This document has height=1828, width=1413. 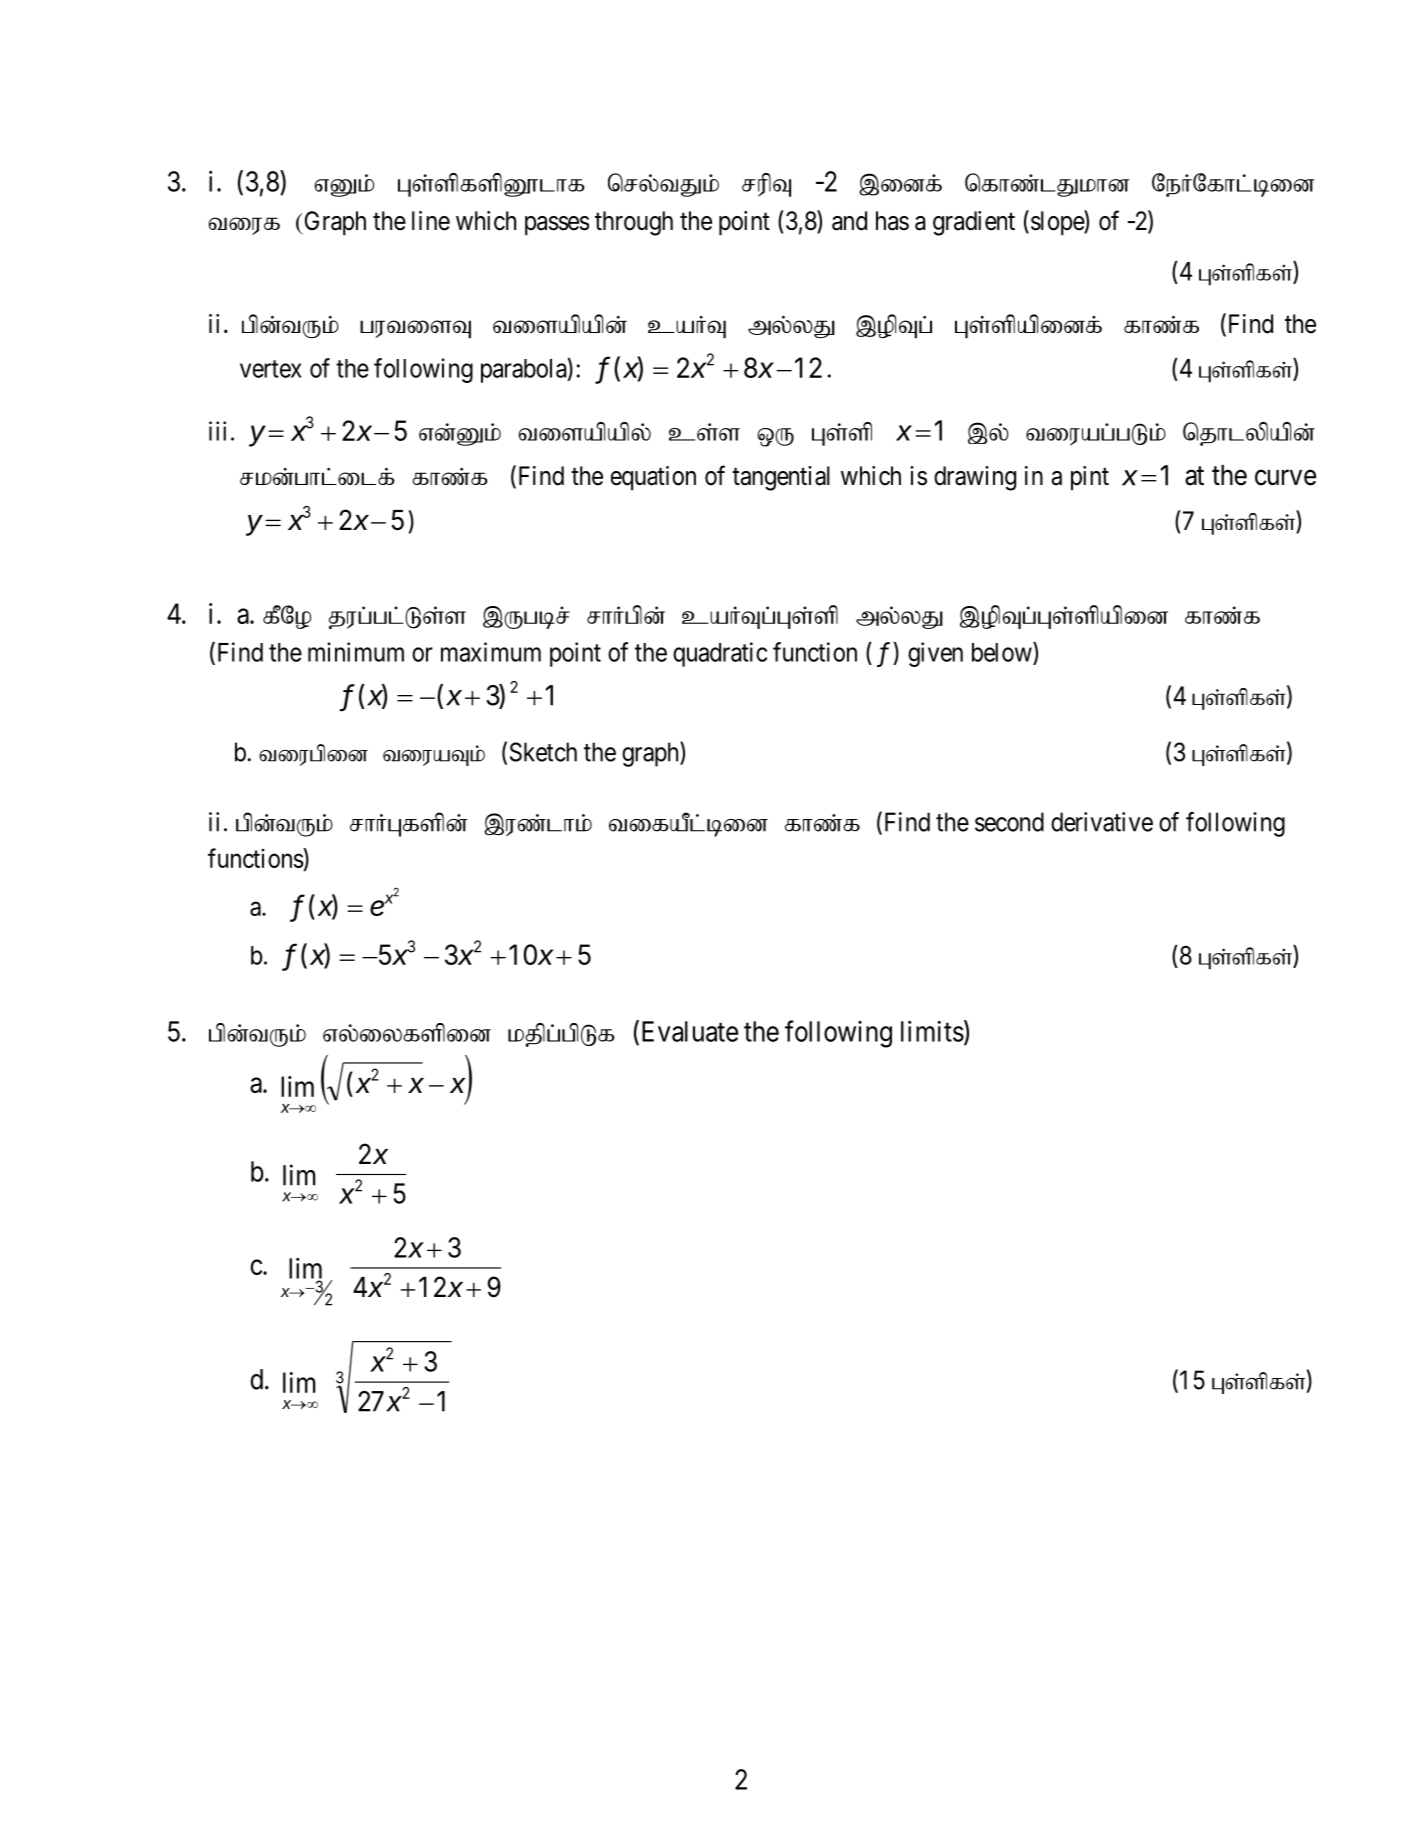 I want to click on Evaluate, so click(x=688, y=1032).
